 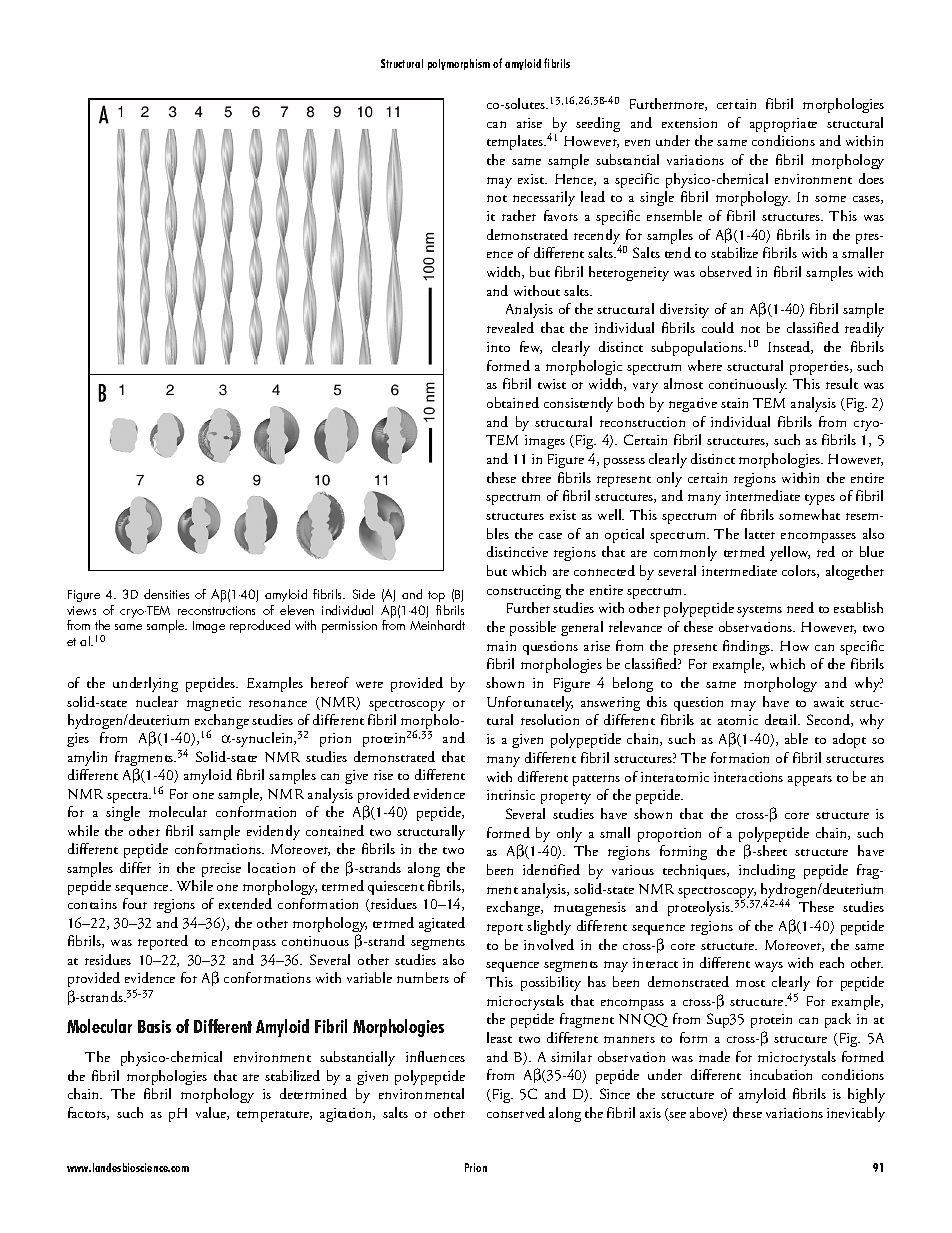 I want to click on appropriate, so click(x=783, y=125).
